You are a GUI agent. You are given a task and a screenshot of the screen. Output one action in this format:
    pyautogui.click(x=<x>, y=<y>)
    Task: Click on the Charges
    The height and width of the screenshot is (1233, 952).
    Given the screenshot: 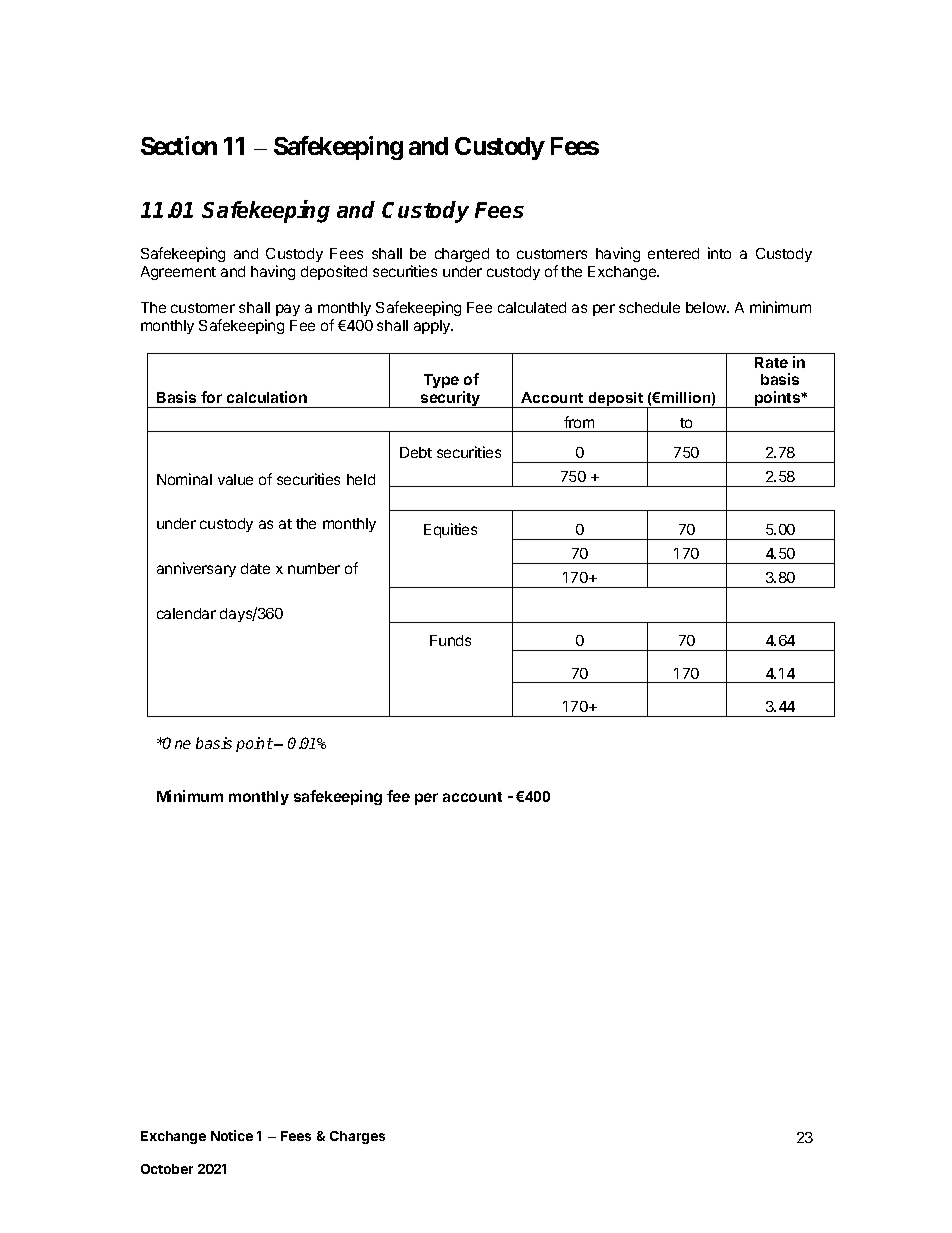 What is the action you would take?
    pyautogui.click(x=357, y=1137)
